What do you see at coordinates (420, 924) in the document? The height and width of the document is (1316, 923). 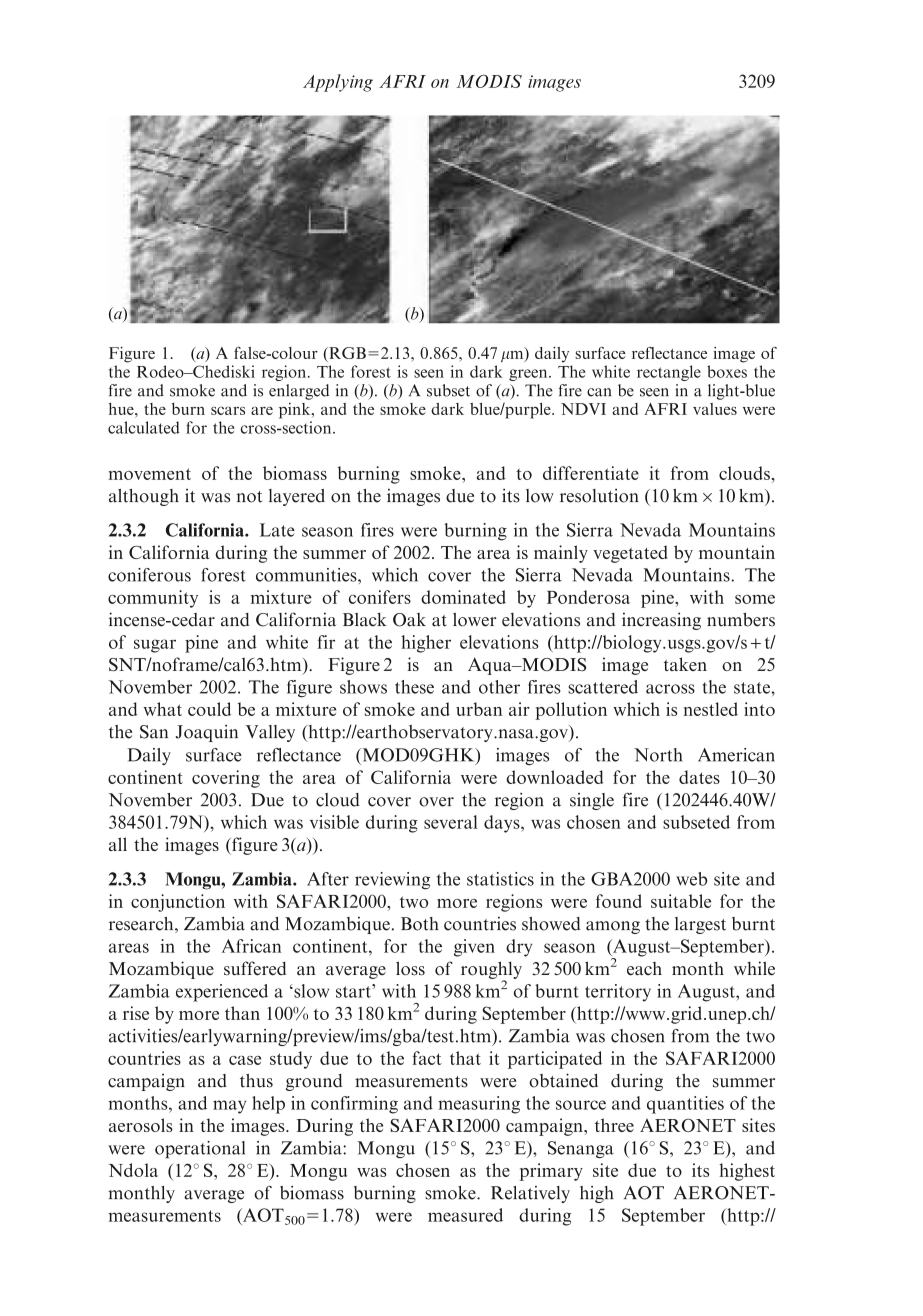 I see `Both` at bounding box center [420, 924].
